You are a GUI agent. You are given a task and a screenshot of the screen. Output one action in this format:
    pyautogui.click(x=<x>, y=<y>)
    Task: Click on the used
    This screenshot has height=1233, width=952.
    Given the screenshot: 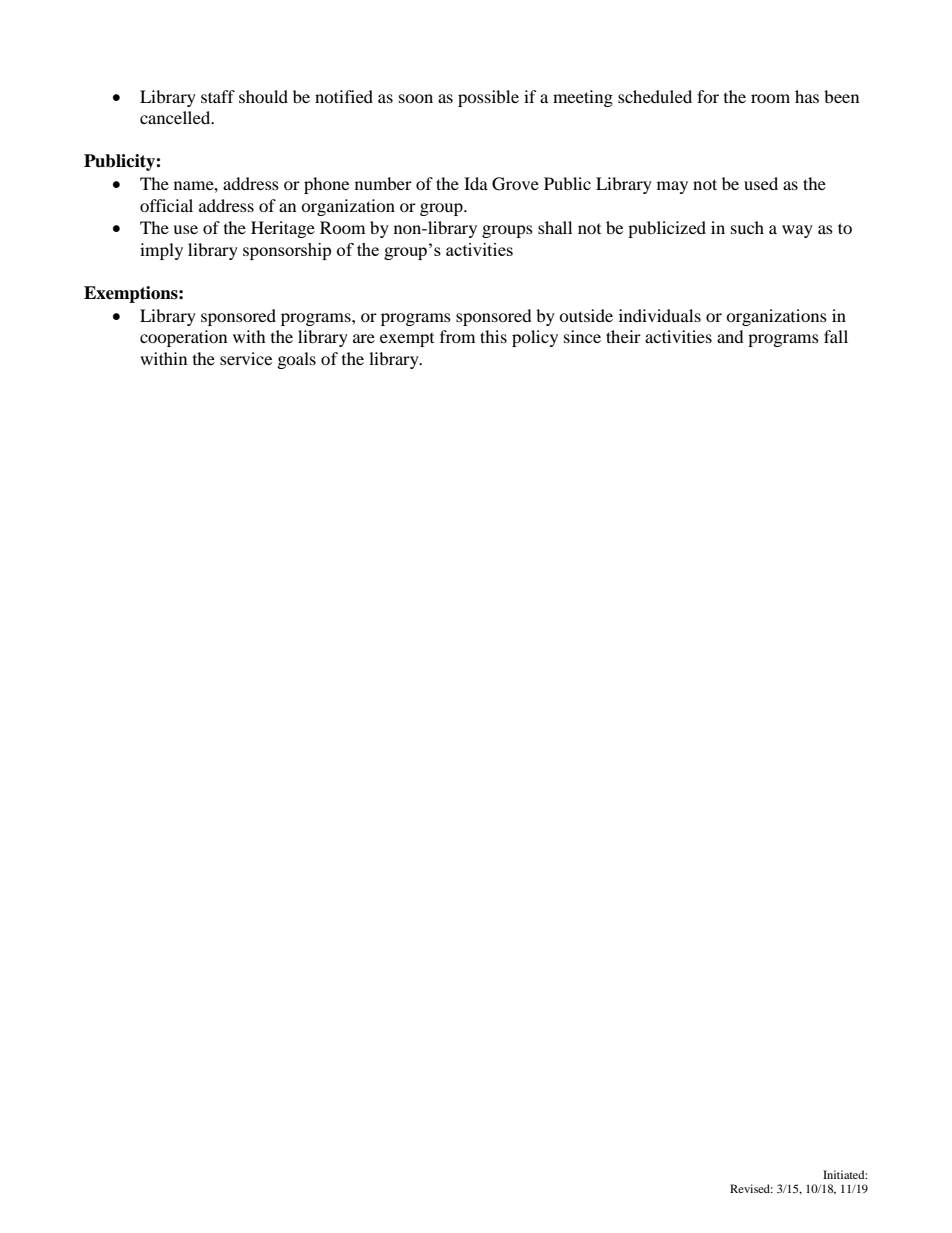 What is the action you would take?
    pyautogui.click(x=761, y=183)
